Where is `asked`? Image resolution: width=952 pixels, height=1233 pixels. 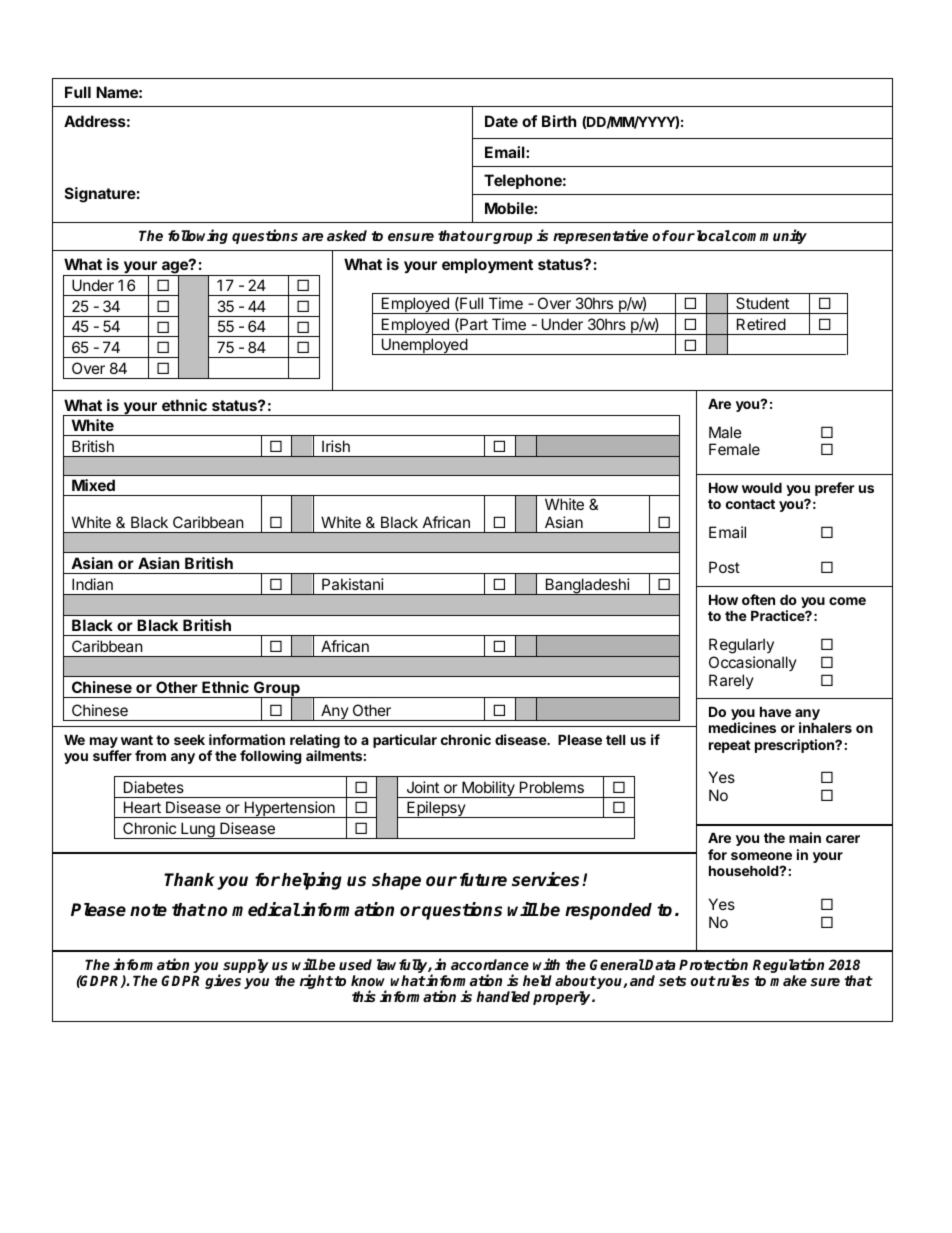
asked is located at coordinates (347, 235).
